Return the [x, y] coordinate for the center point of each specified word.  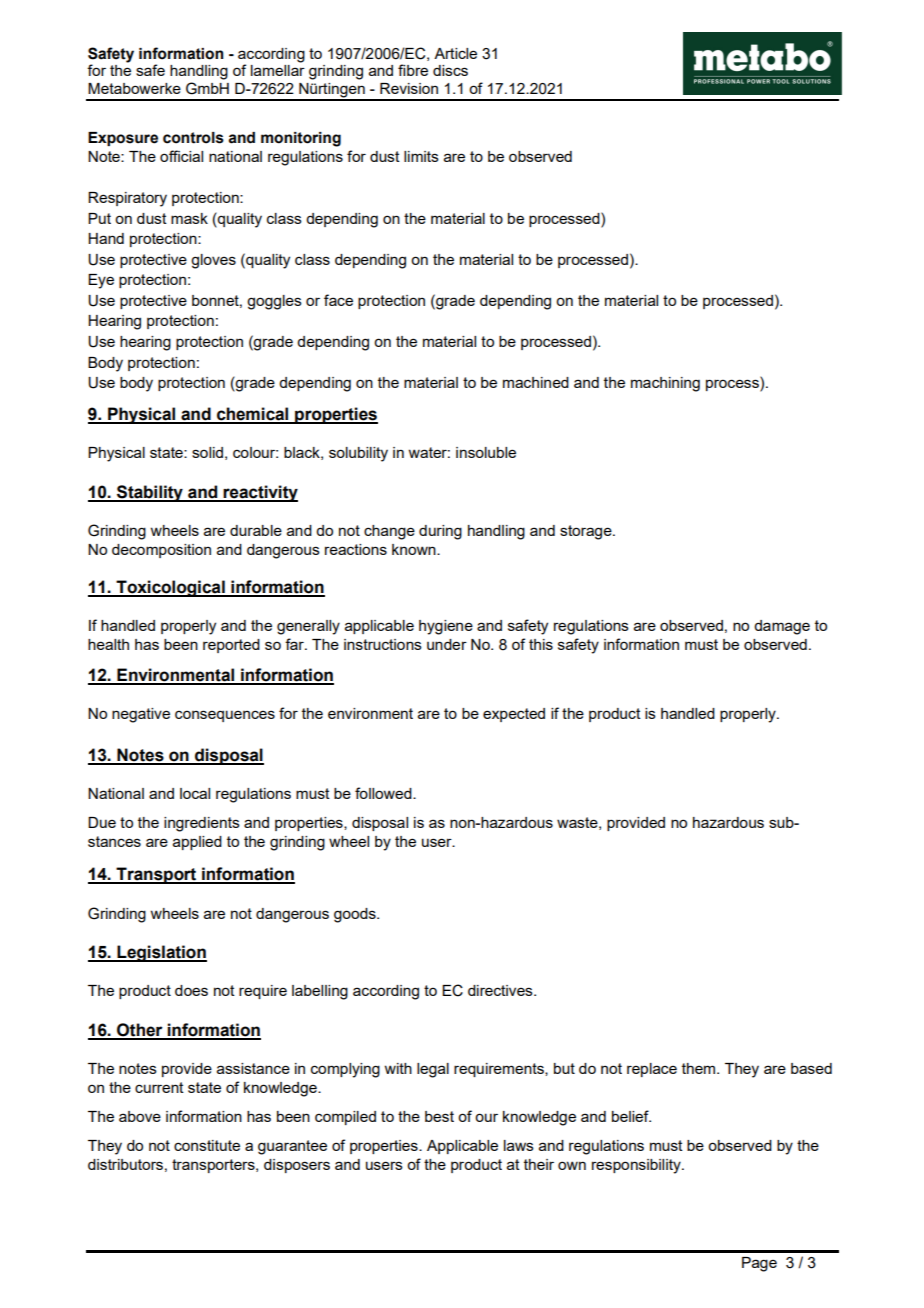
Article [455, 53]
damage [782, 627]
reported [231, 646]
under [447, 644]
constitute [207, 1145]
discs [450, 70]
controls [193, 138]
